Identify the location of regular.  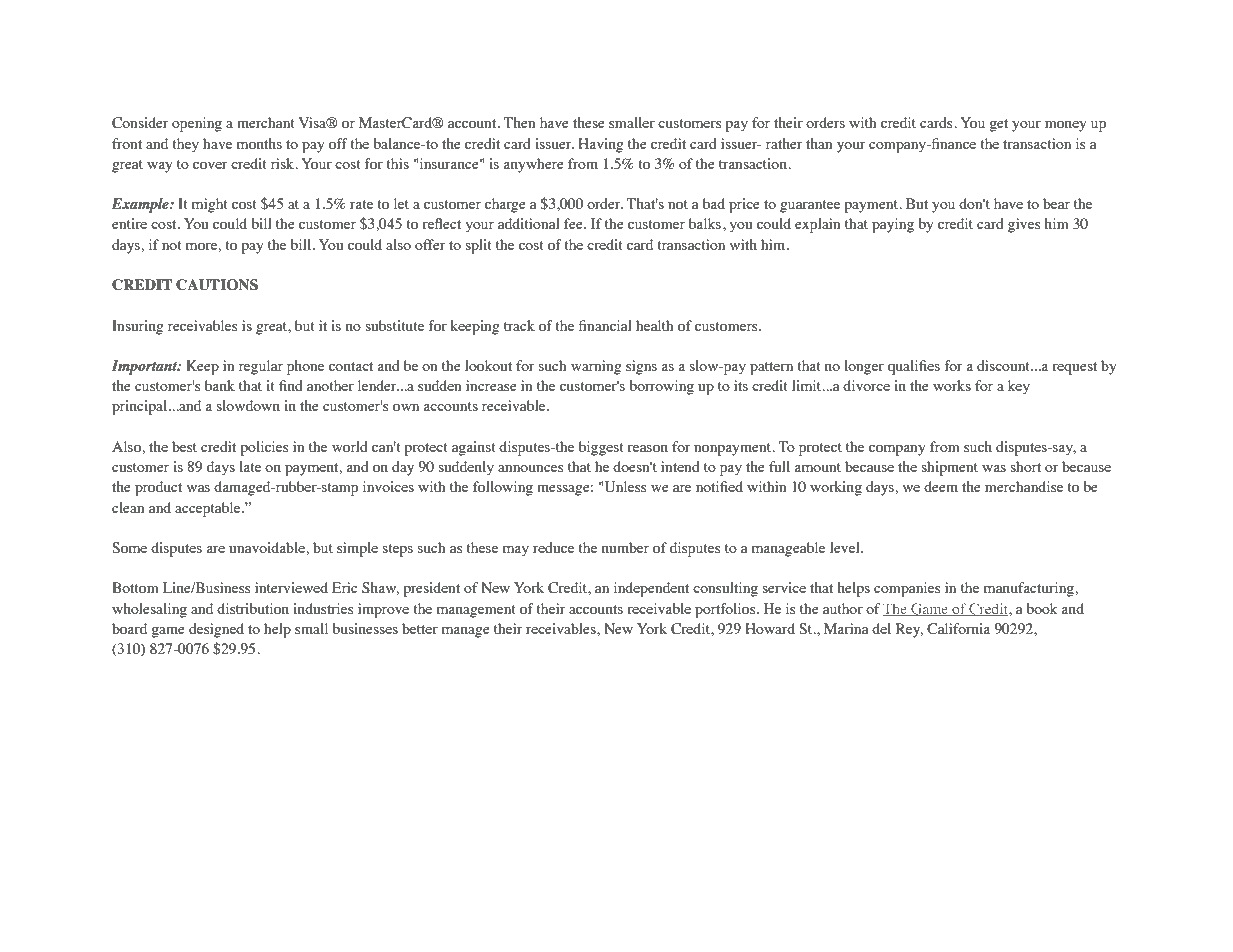
(261, 367).
